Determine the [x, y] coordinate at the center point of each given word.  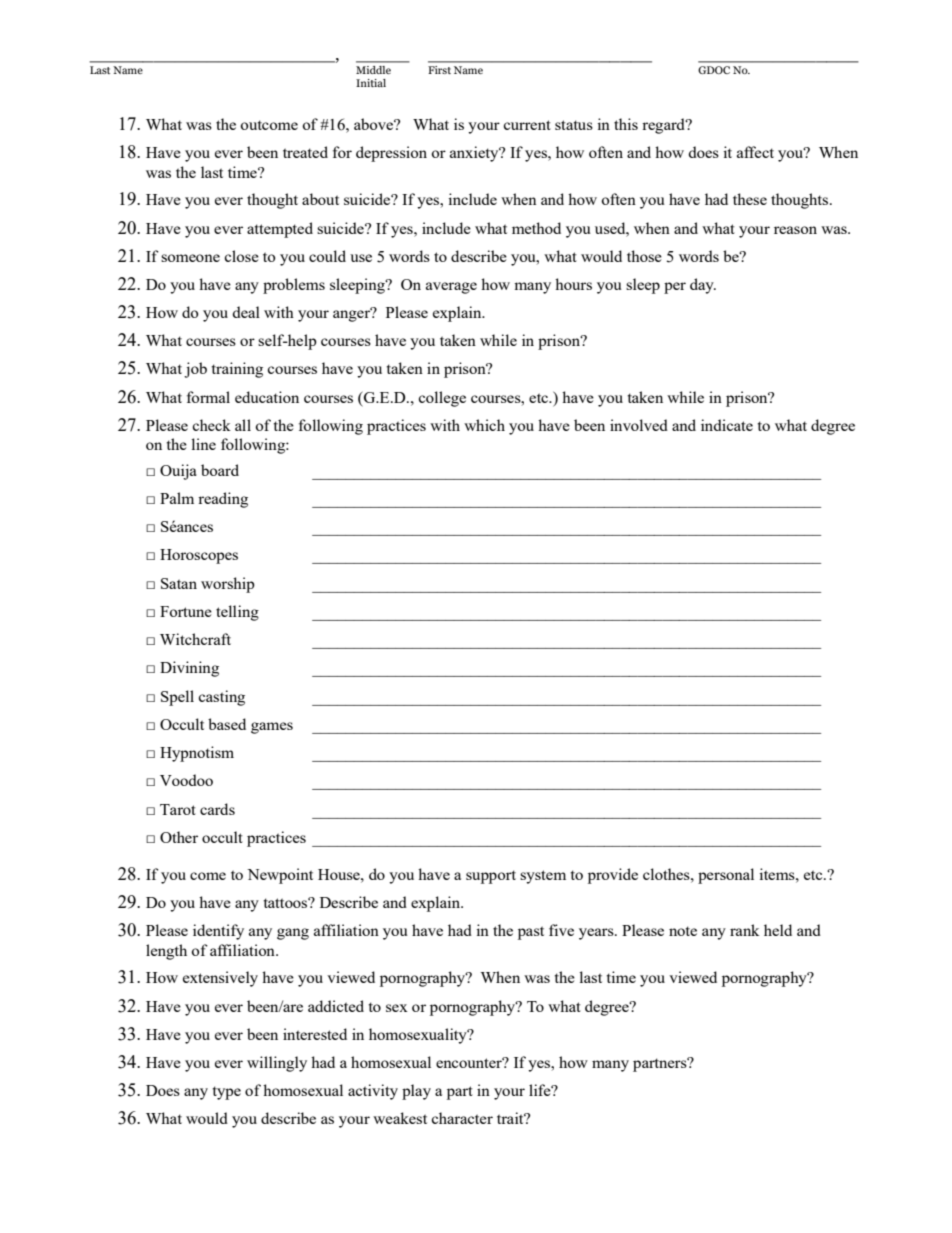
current [527, 125]
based [227, 724]
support [491, 877]
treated [305, 152]
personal [726, 876]
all [243, 425]
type [227, 1093]
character [462, 1118]
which [484, 425]
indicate [727, 425]
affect [755, 152]
